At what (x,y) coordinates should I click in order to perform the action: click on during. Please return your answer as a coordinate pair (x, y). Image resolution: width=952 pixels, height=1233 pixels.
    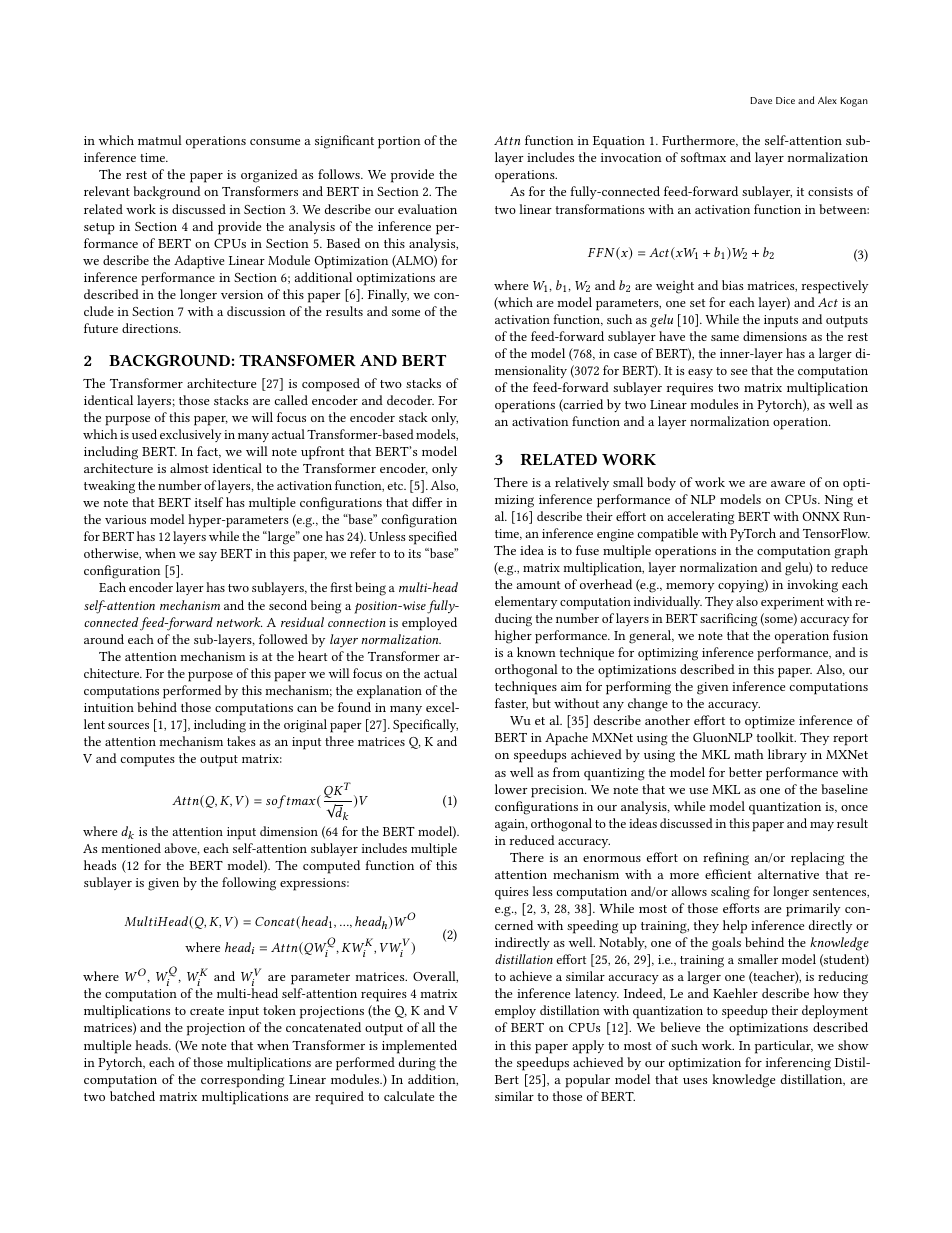
    Looking at the image, I should click on (417, 1064).
